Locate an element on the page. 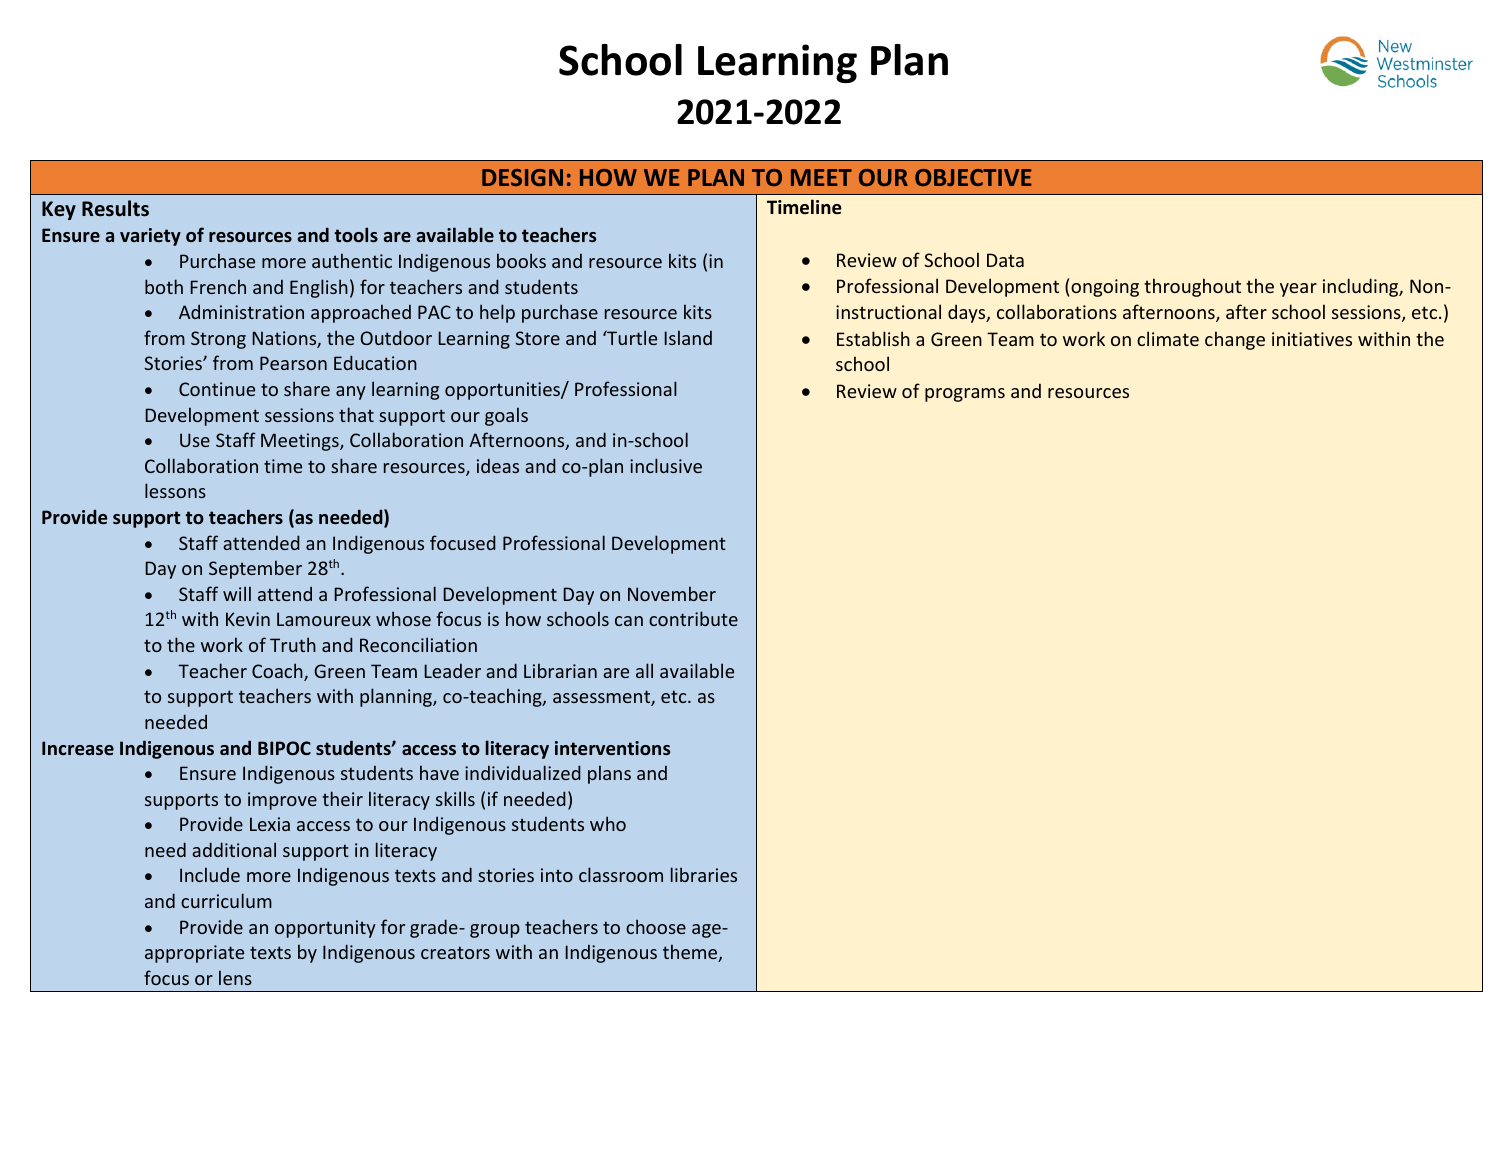 The width and height of the document is (1510, 1167). improve is located at coordinates (282, 801).
